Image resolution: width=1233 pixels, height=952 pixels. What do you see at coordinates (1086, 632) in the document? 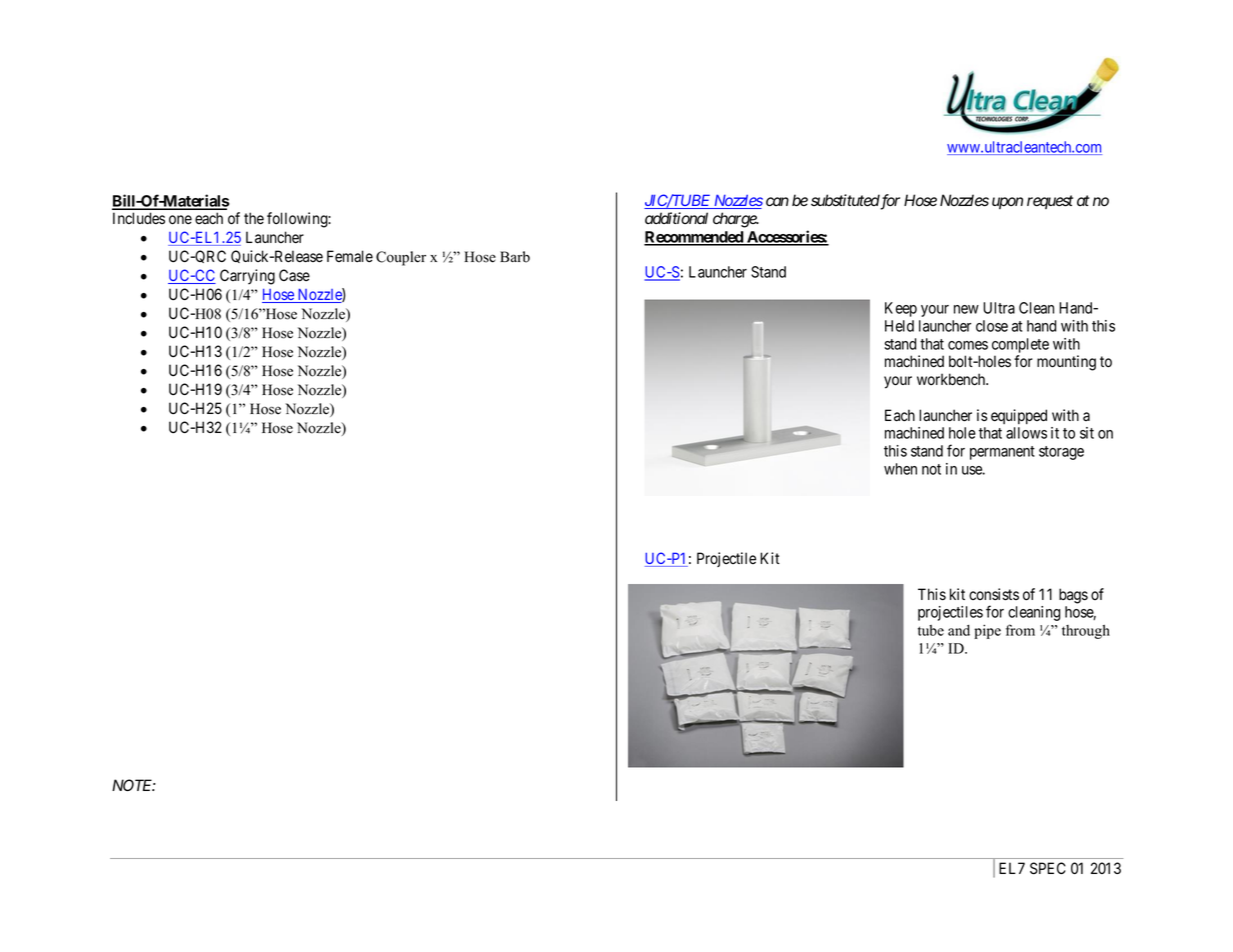
I see `through` at bounding box center [1086, 632].
